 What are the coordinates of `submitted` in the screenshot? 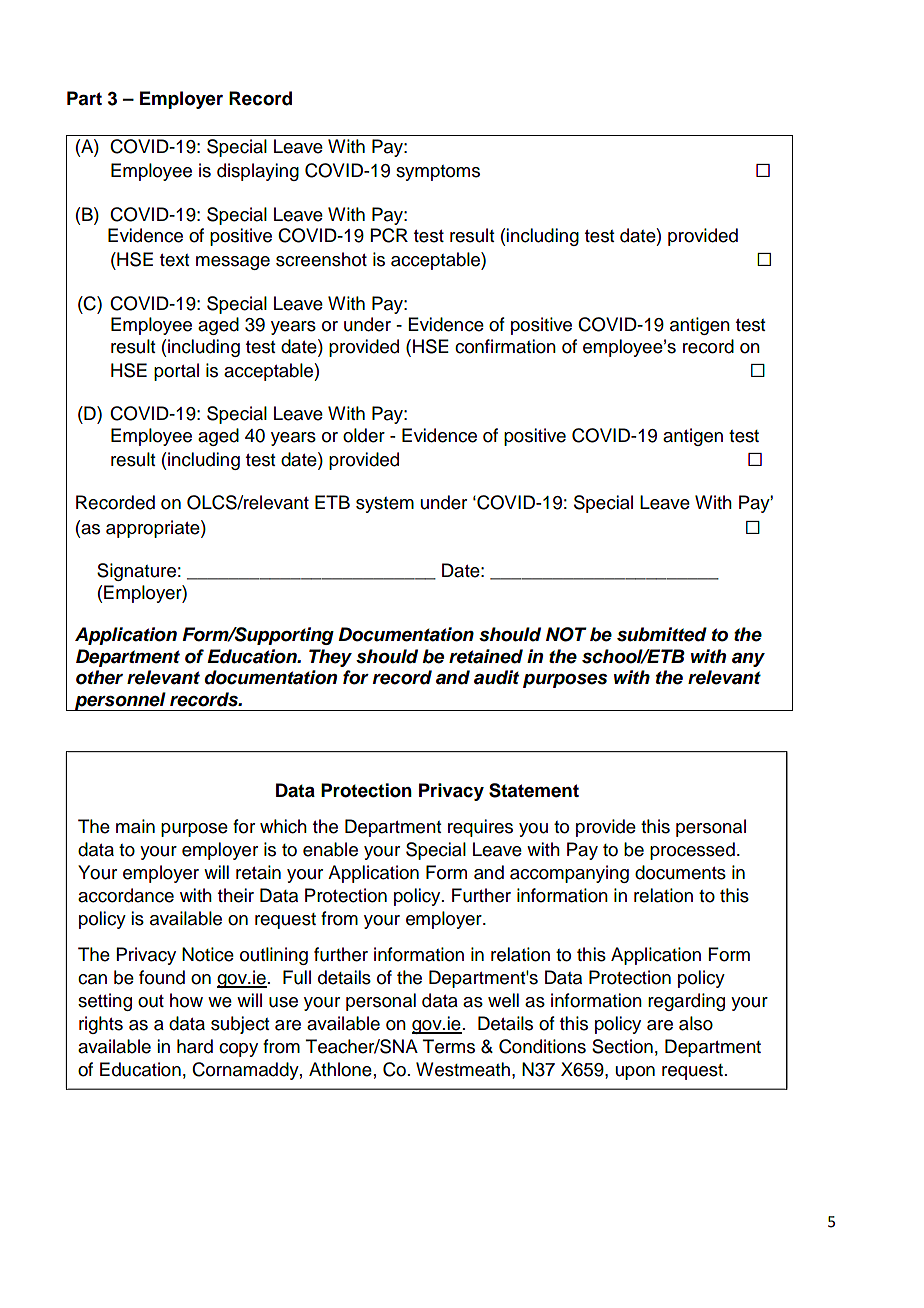 It's located at (662, 634).
